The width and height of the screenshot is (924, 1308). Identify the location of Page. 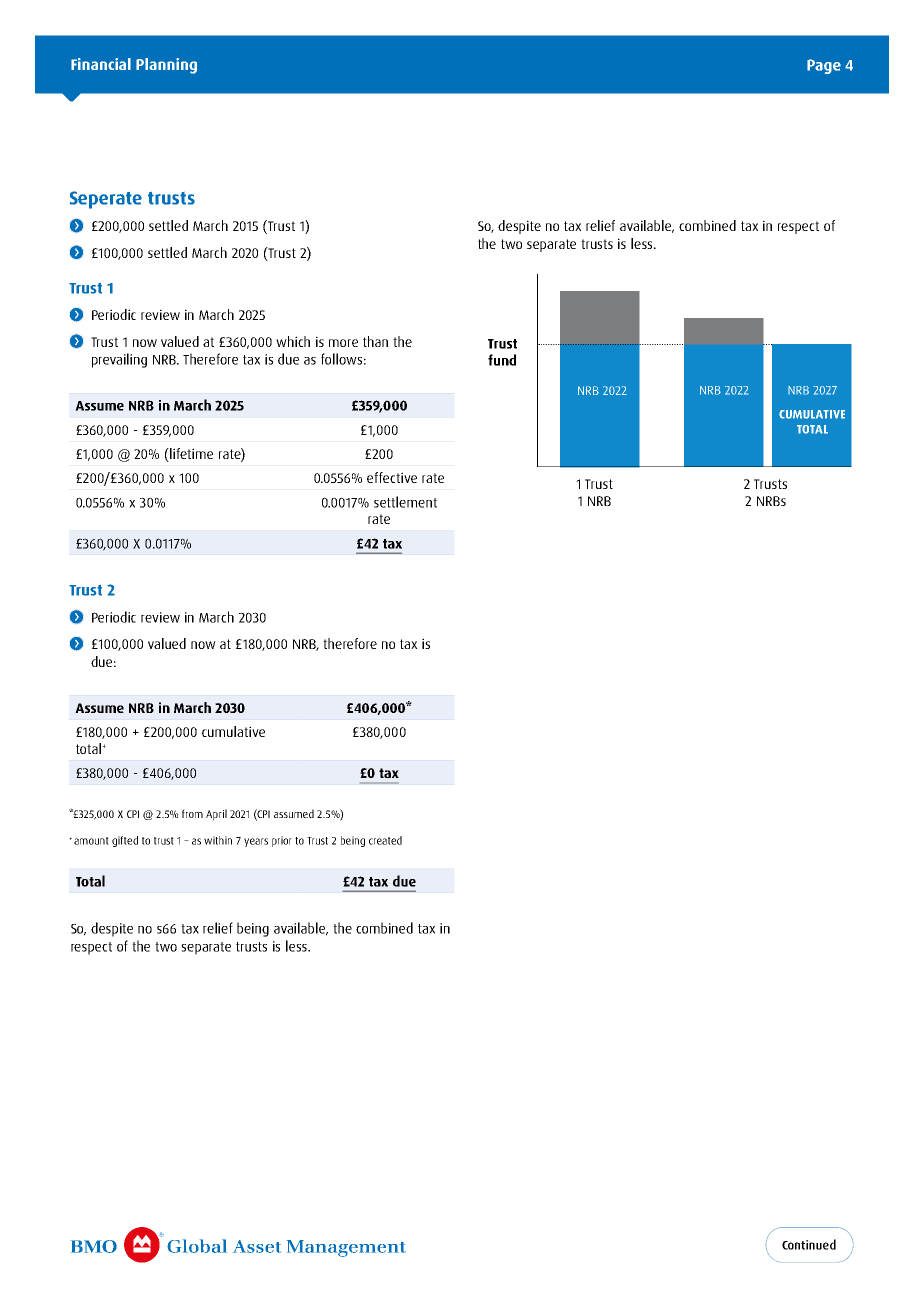
(824, 66).
